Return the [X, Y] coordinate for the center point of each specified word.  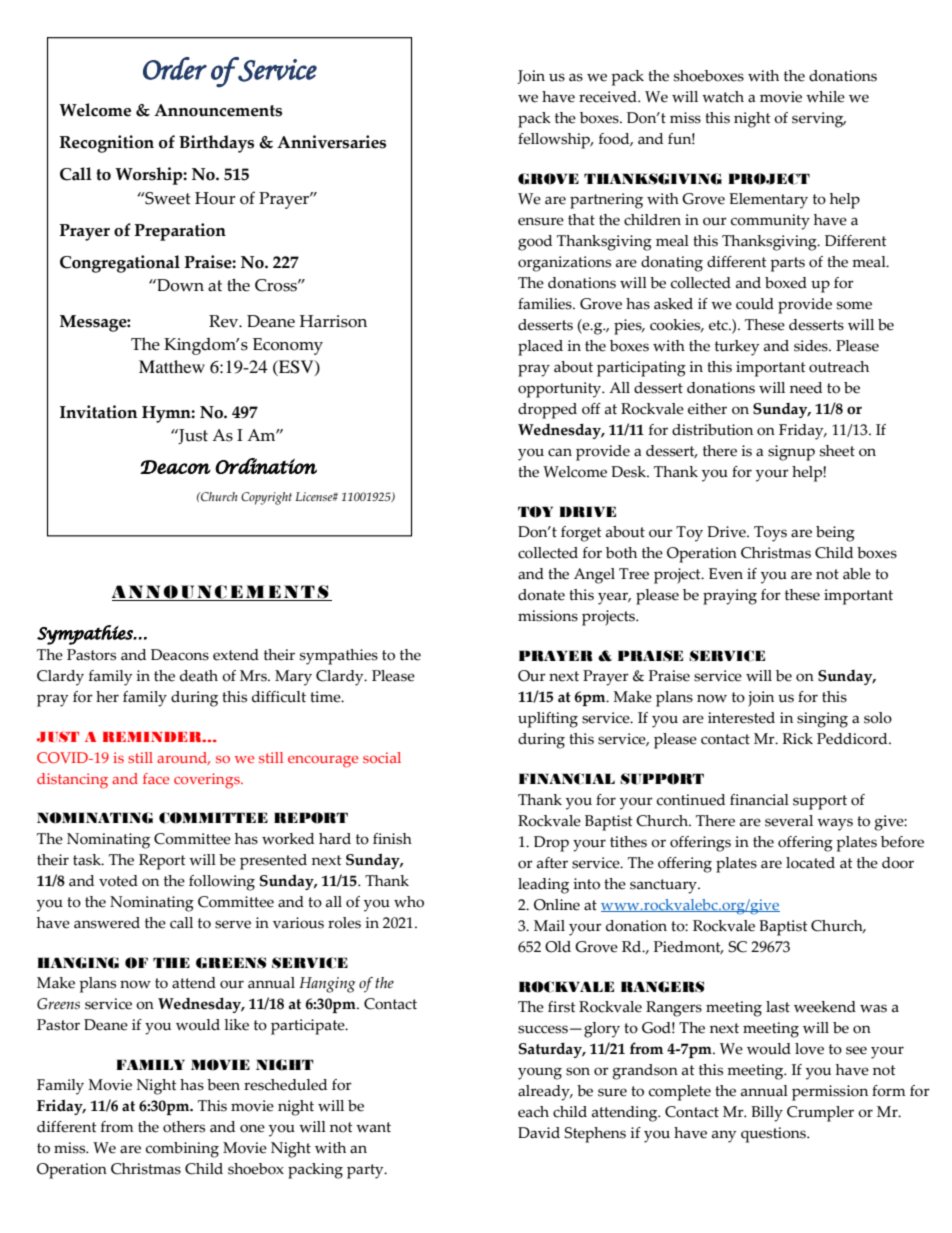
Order [175, 68]
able [857, 574]
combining [182, 1150]
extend [236, 655]
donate [541, 595]
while [825, 97]
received [609, 97]
